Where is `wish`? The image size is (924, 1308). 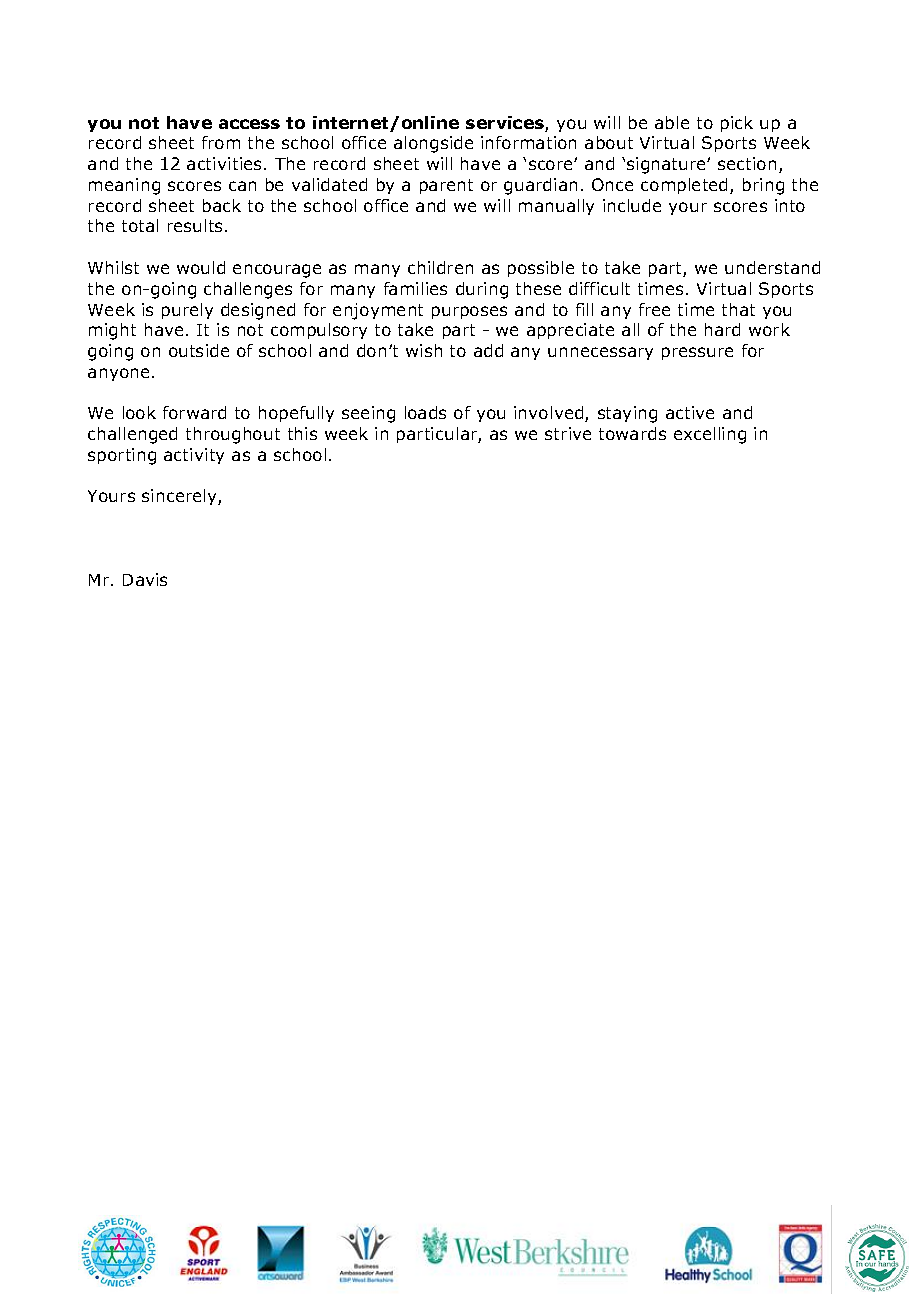 wish is located at coordinates (424, 350).
